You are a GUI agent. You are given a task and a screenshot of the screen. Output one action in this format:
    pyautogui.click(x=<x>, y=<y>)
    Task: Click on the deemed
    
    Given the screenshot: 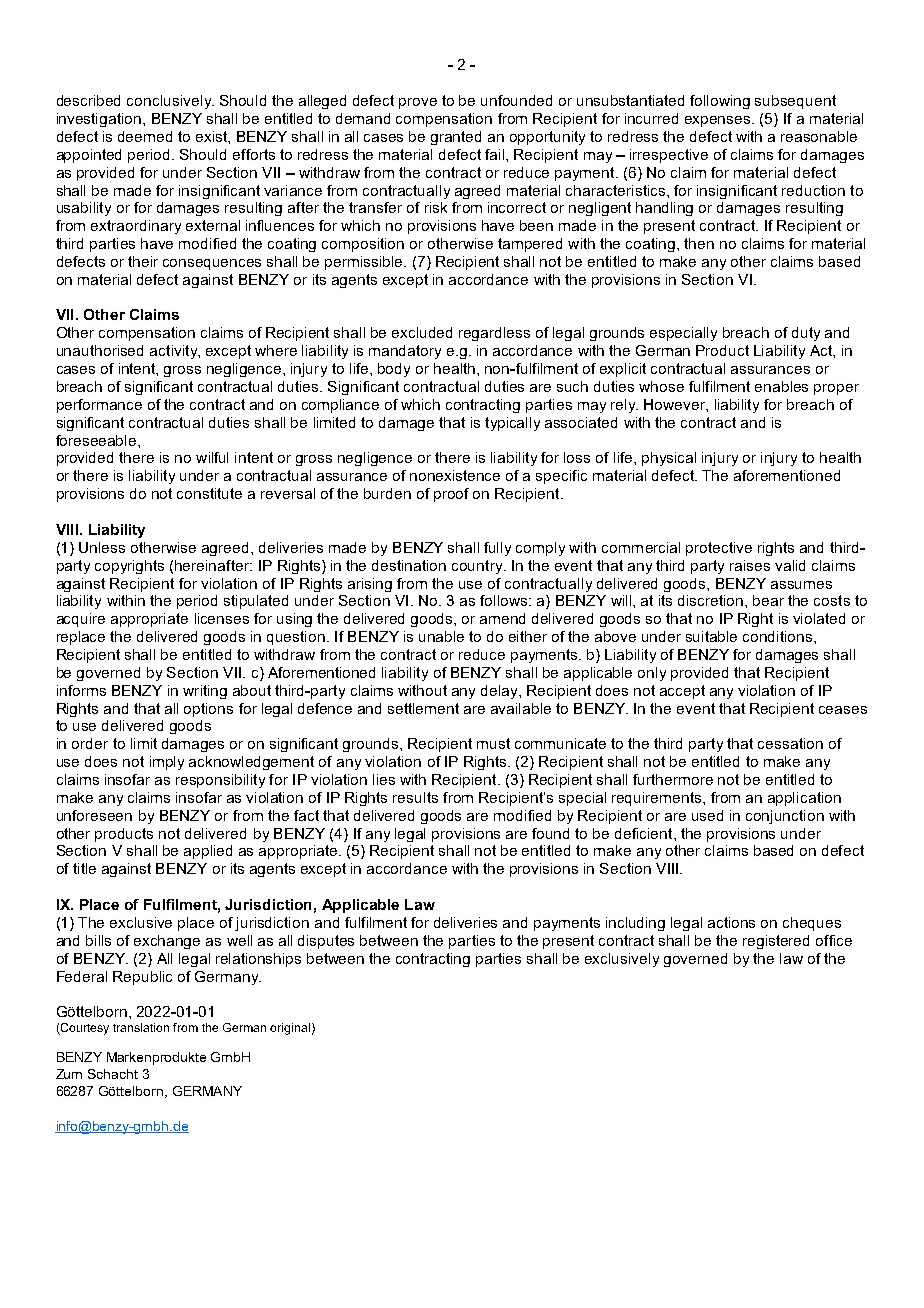 What is the action you would take?
    pyautogui.click(x=145, y=136)
